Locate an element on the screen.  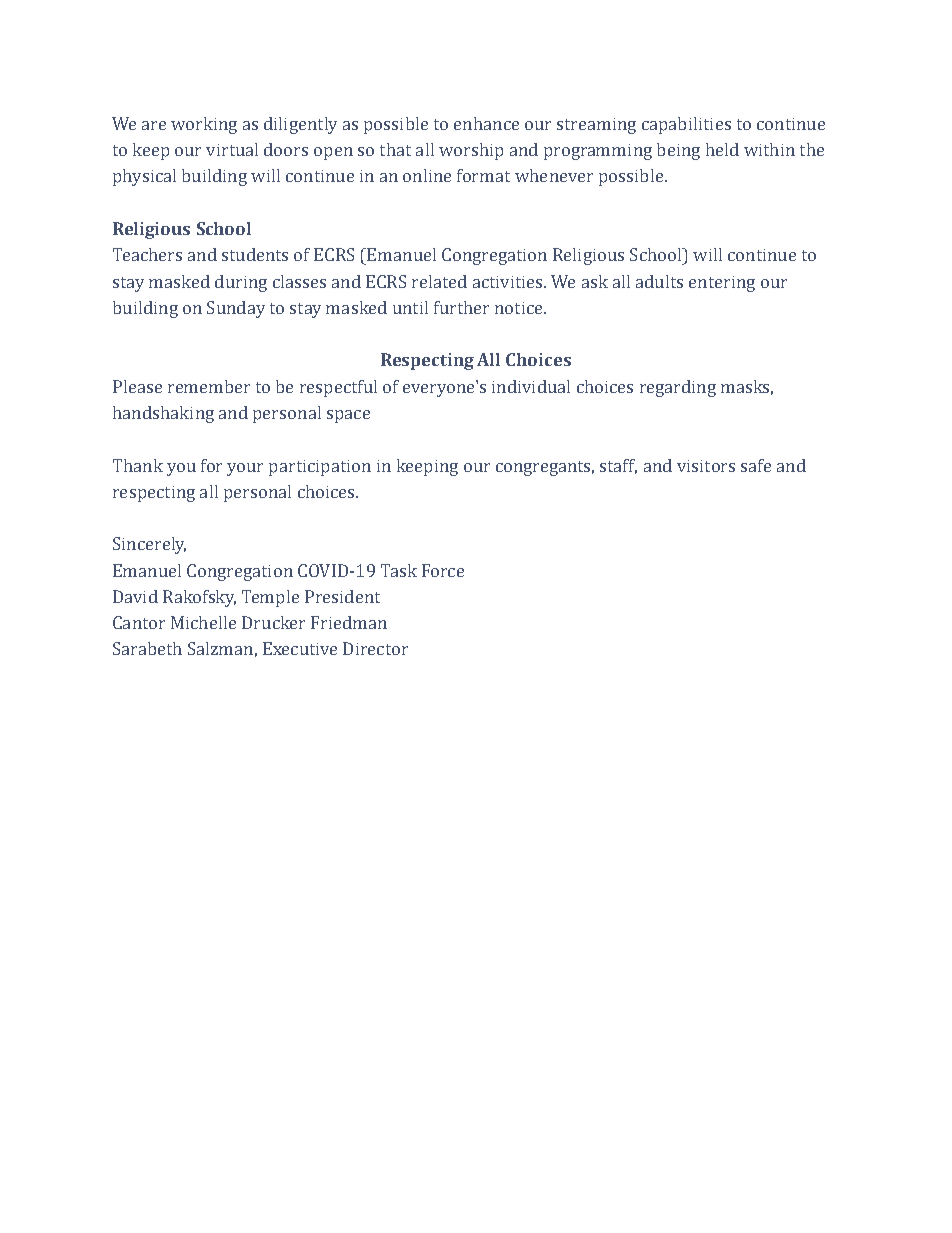
Sunday is located at coordinates (236, 309).
